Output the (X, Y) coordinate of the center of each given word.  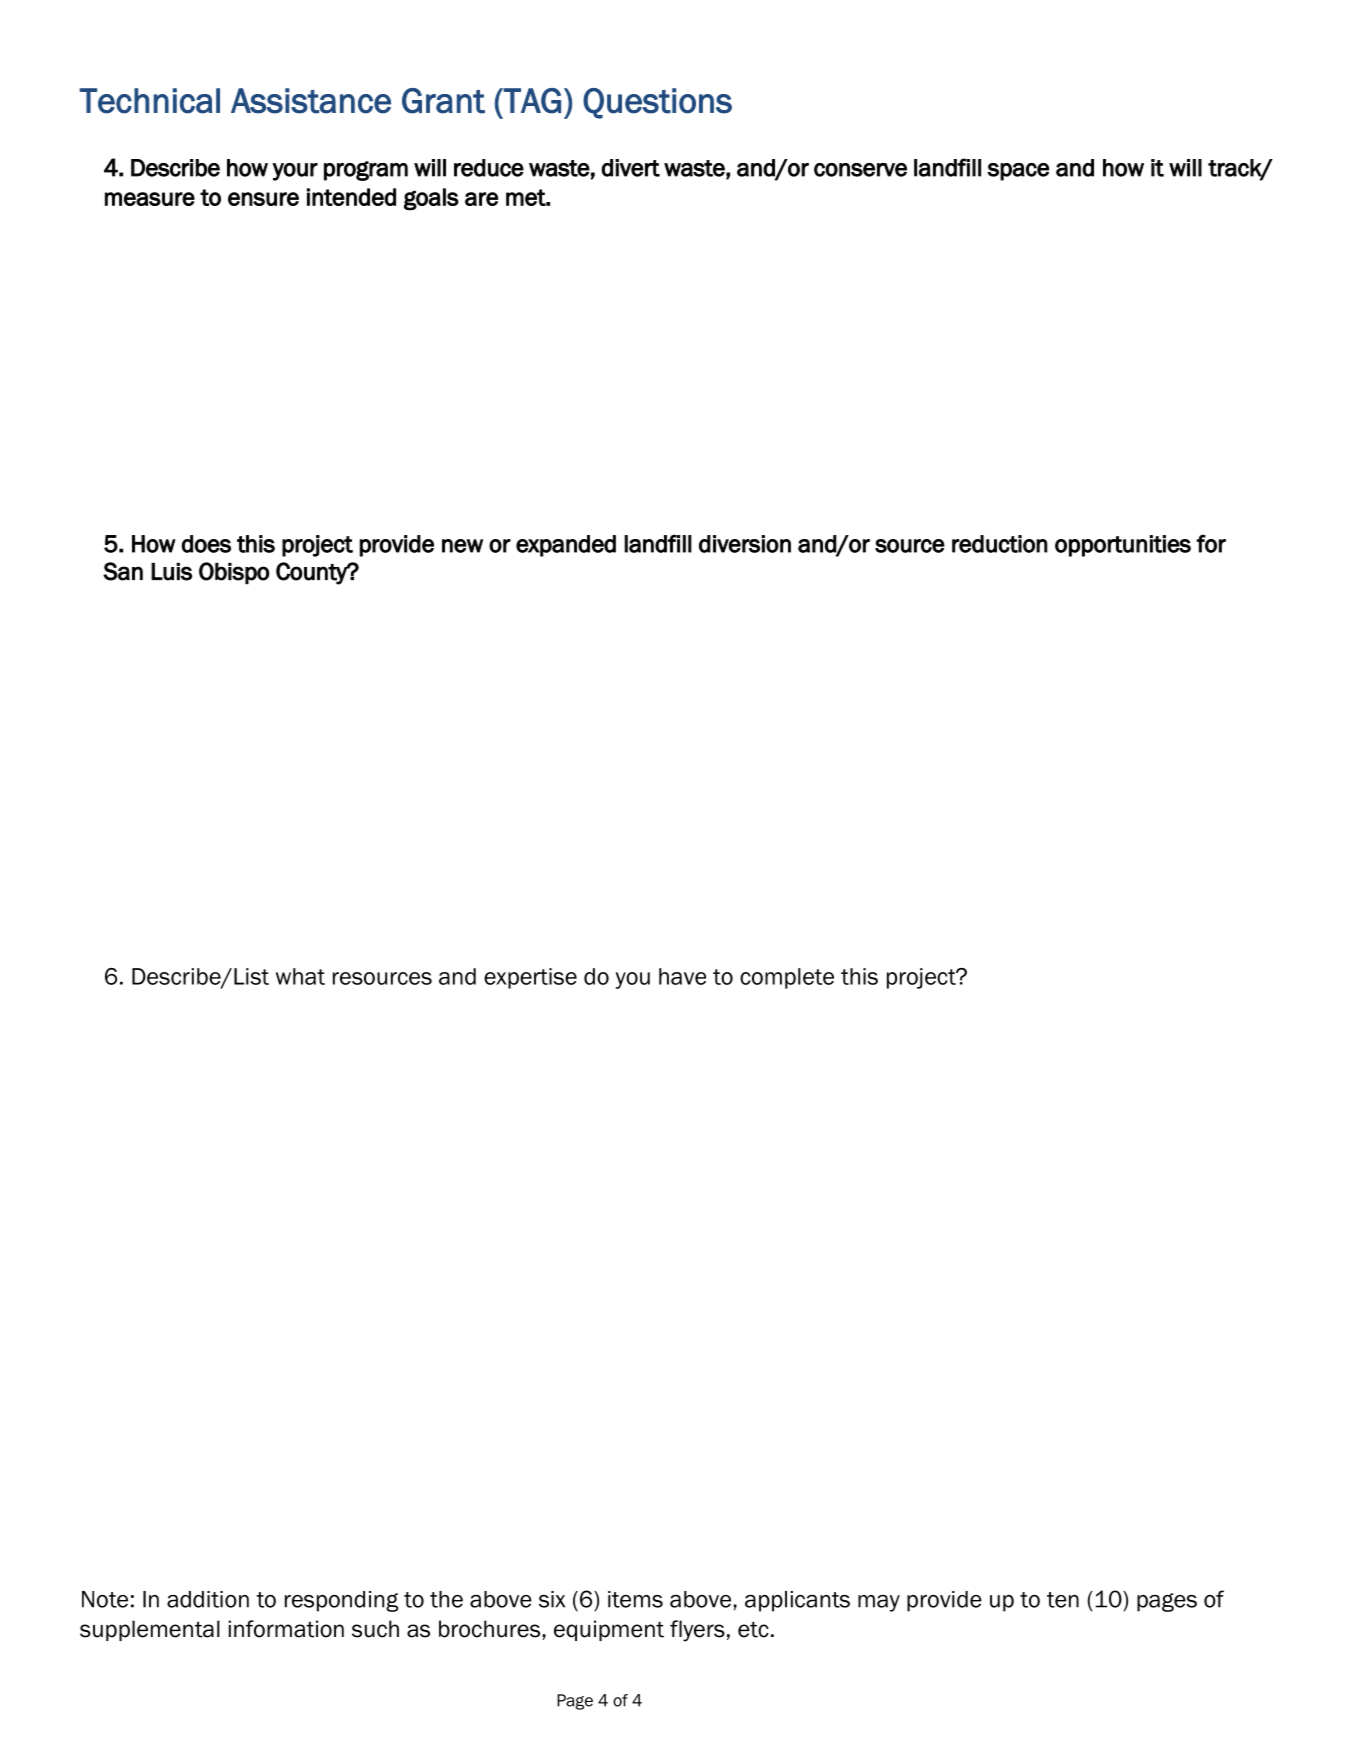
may (879, 1603)
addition (208, 1599)
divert (630, 168)
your (295, 172)
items (635, 1599)
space (1018, 172)
